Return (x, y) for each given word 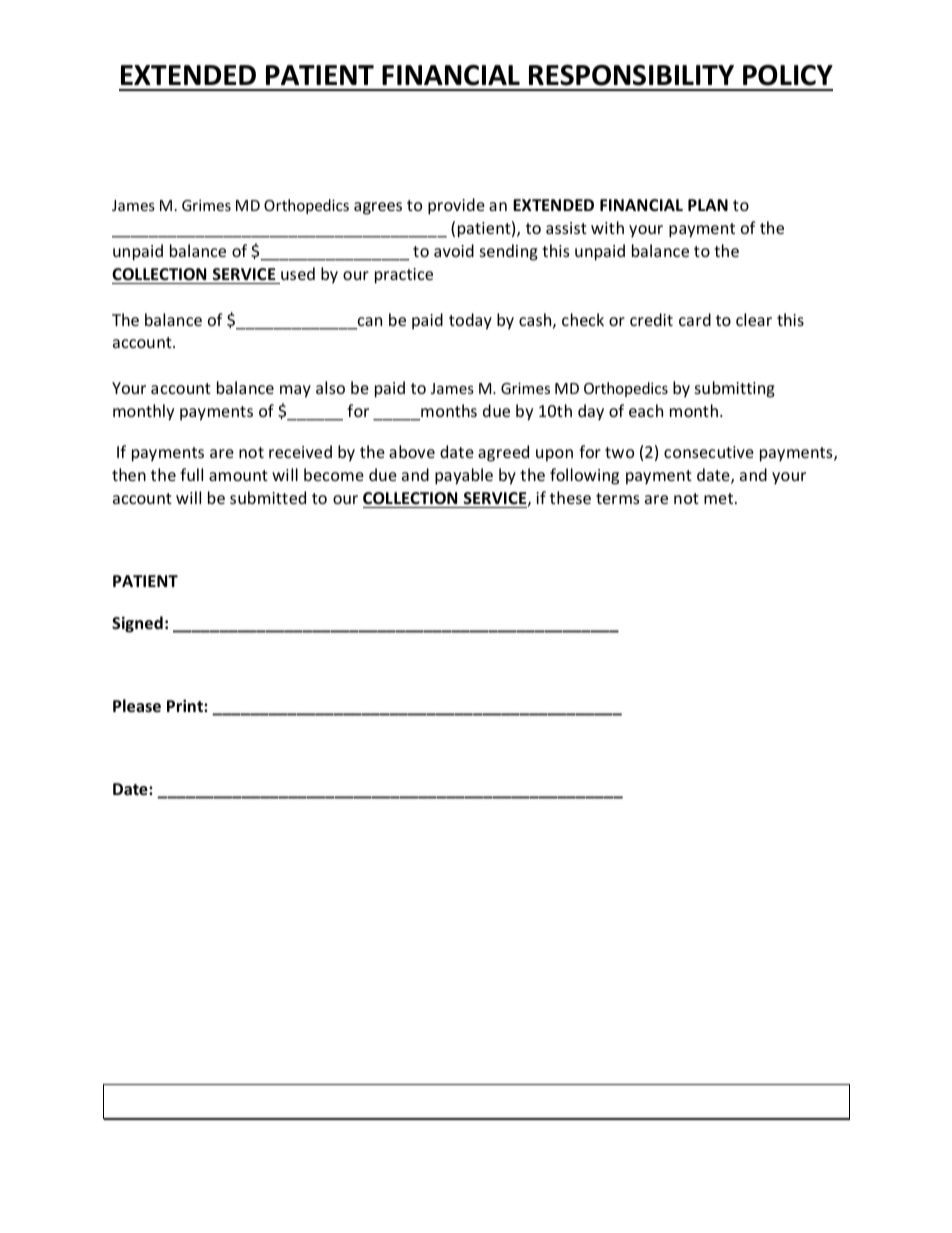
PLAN (708, 205)
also (330, 387)
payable (464, 476)
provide (456, 206)
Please (137, 705)
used (298, 273)
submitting (735, 389)
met (720, 498)
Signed (137, 624)
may (295, 391)
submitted (268, 497)
